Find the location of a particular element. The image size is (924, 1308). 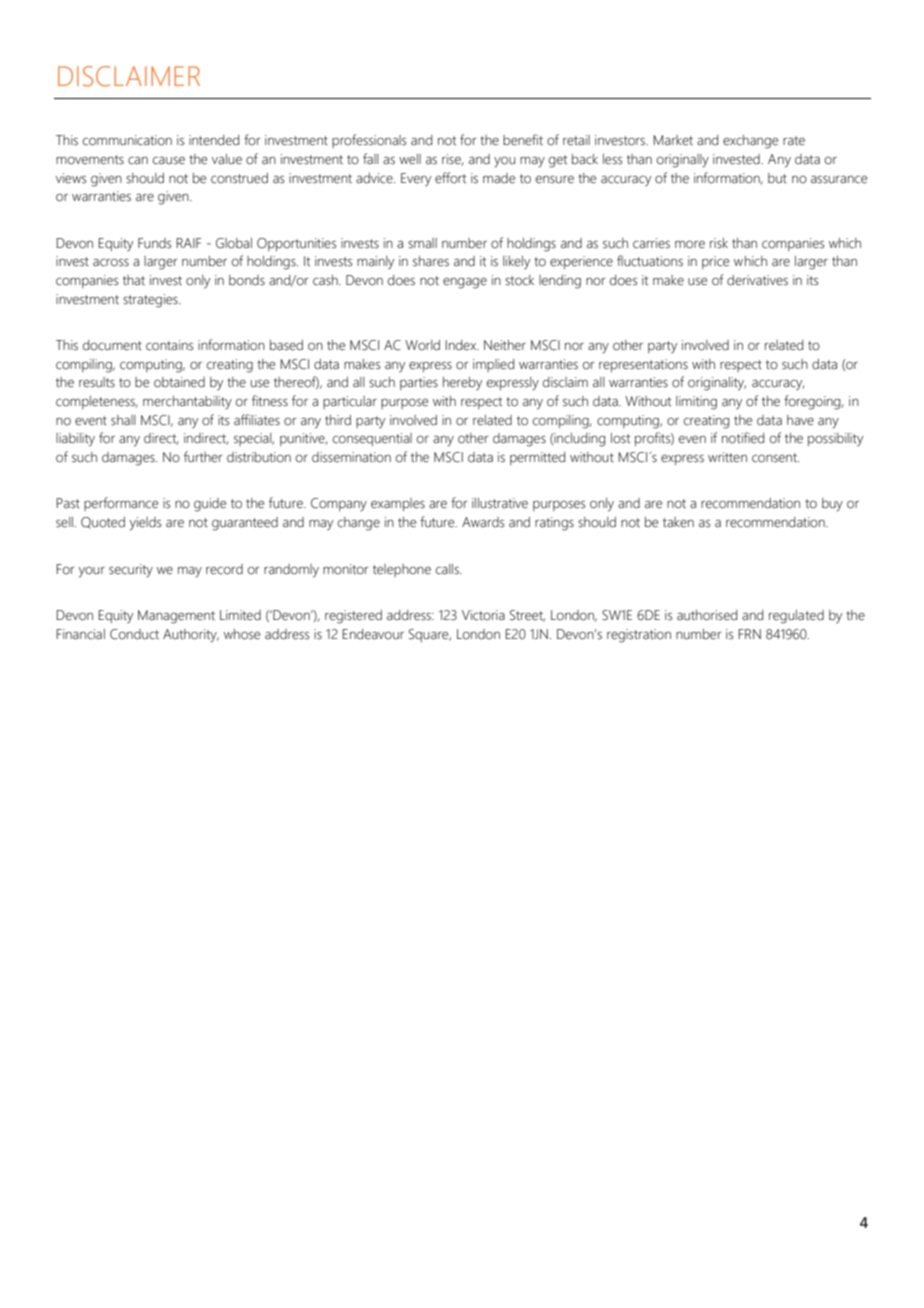

originally is located at coordinates (683, 161).
